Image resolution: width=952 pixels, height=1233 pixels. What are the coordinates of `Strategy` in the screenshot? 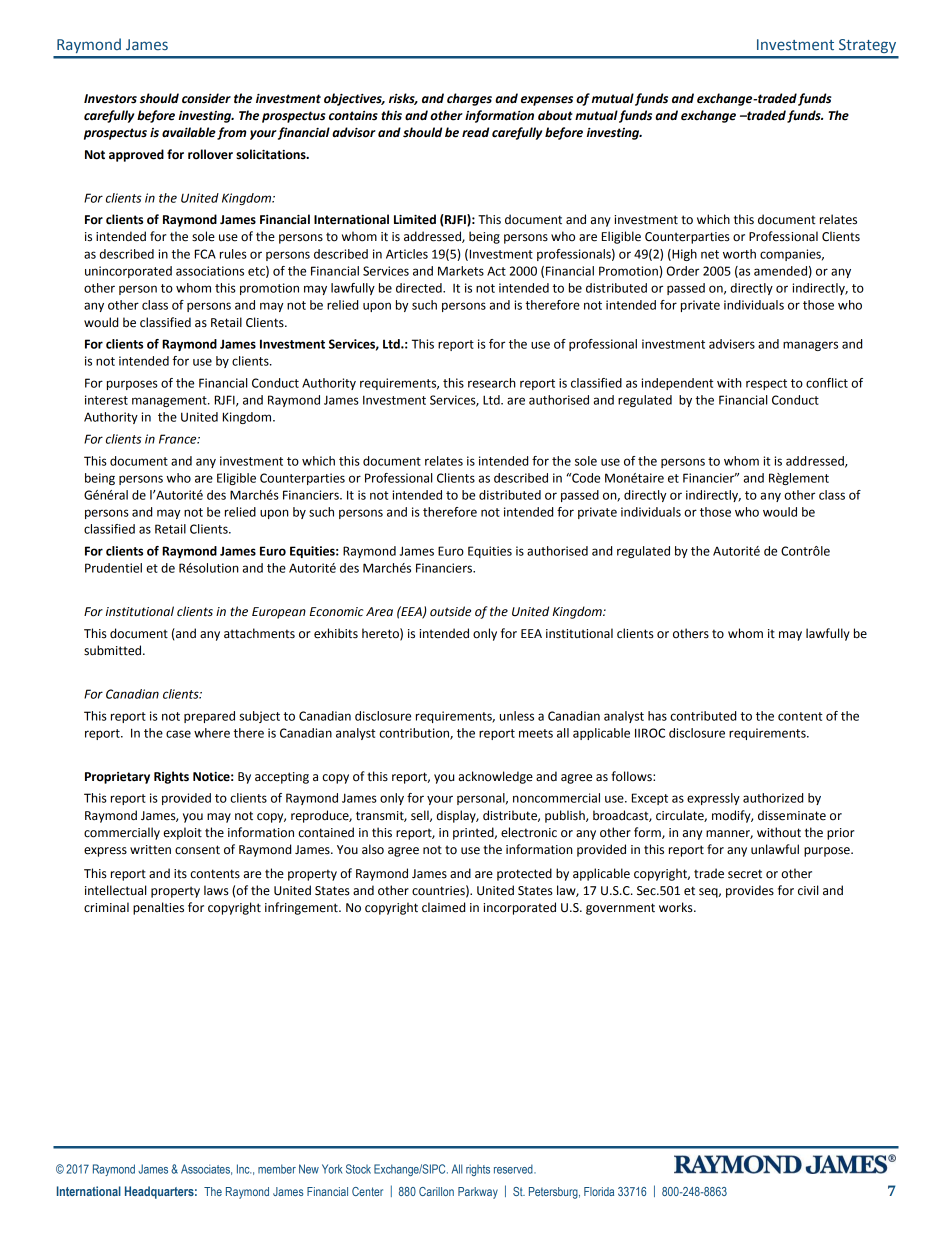 It's located at (867, 46).
